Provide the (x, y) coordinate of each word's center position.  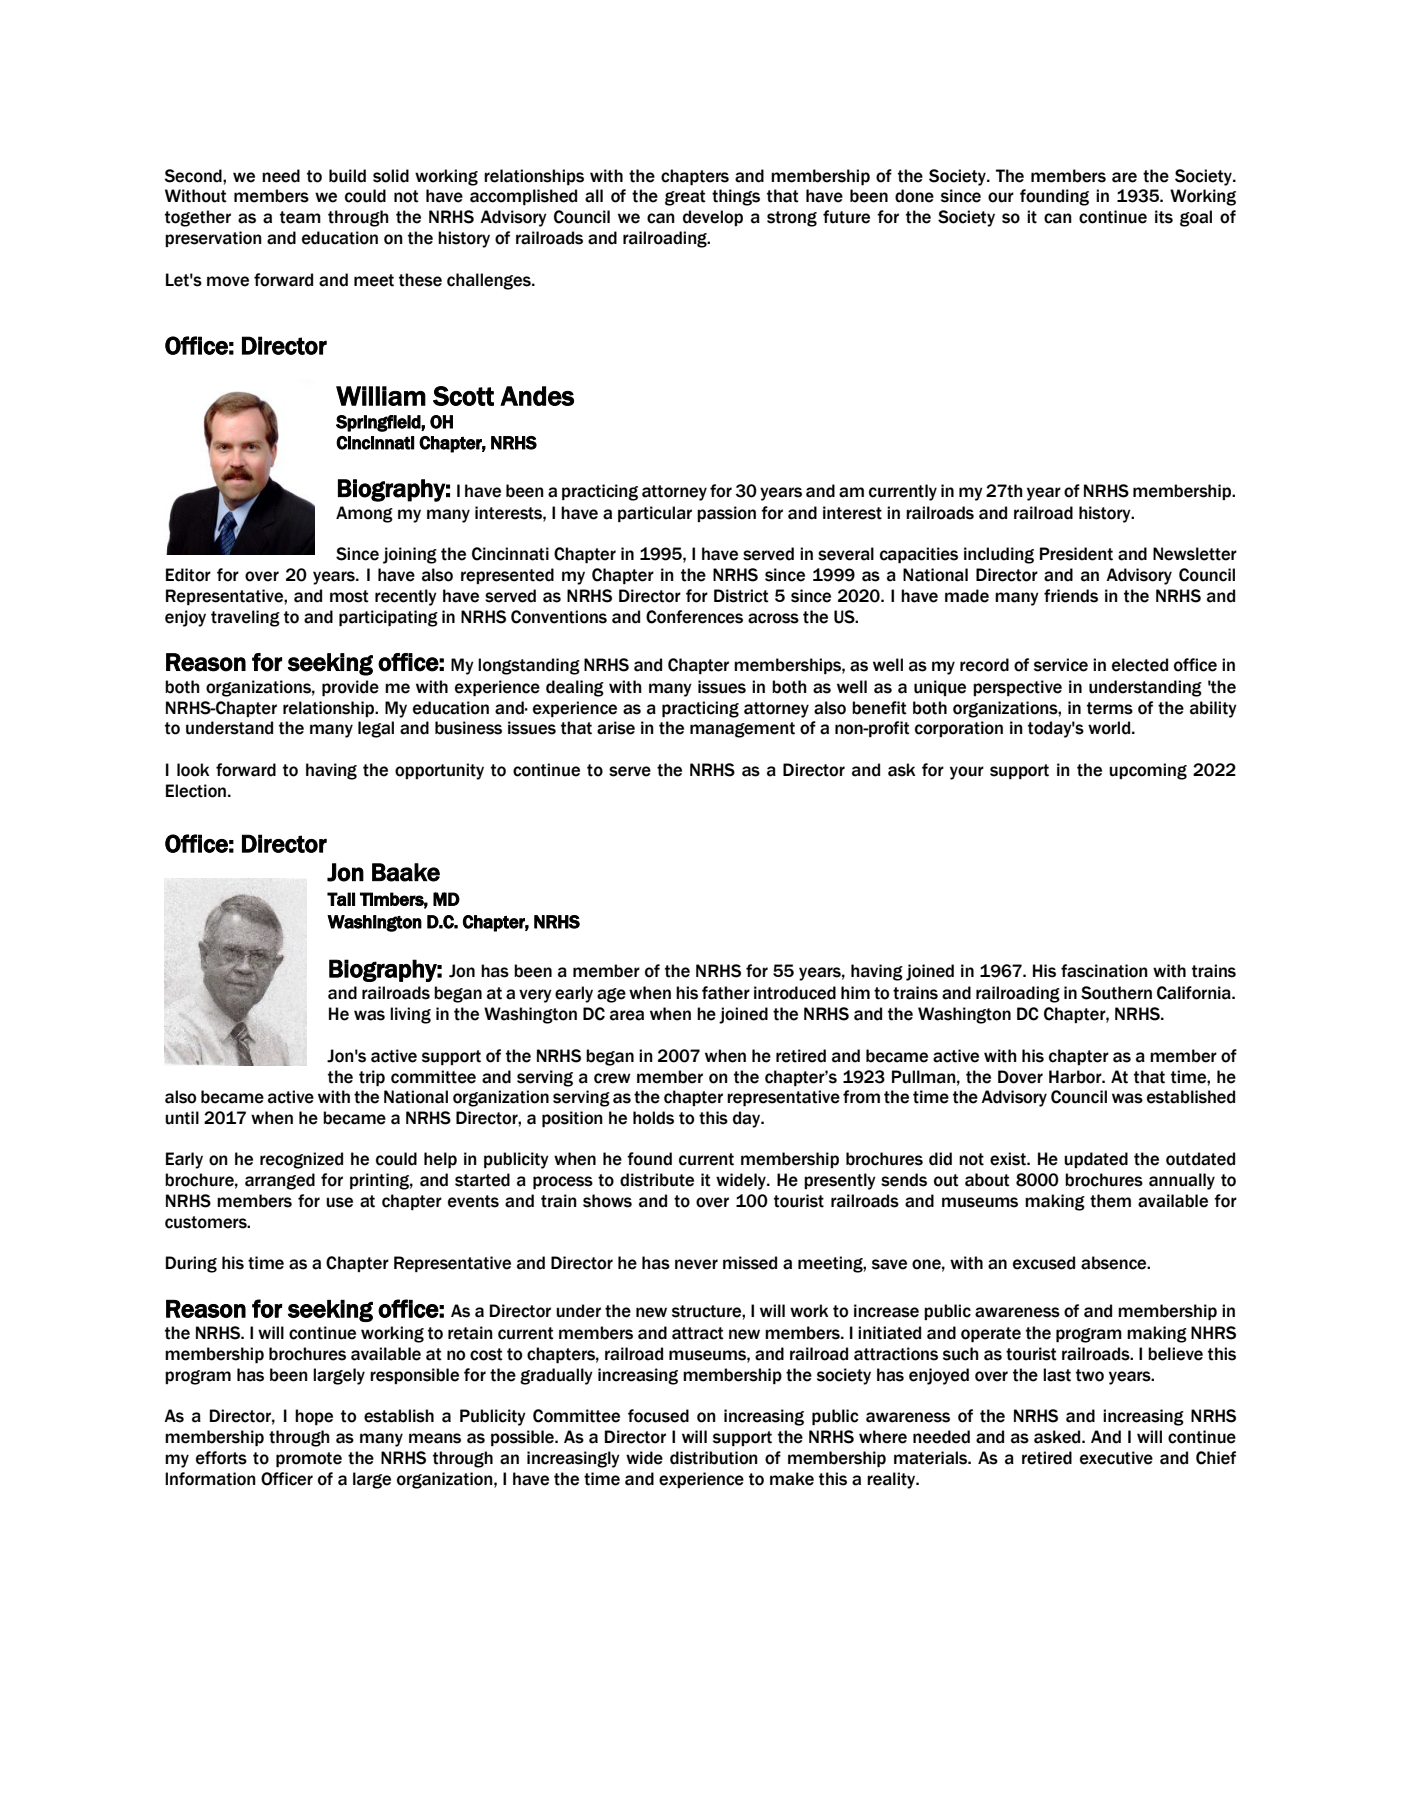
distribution (714, 1458)
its (1164, 217)
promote (309, 1459)
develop (713, 218)
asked (1058, 1437)
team (300, 217)
